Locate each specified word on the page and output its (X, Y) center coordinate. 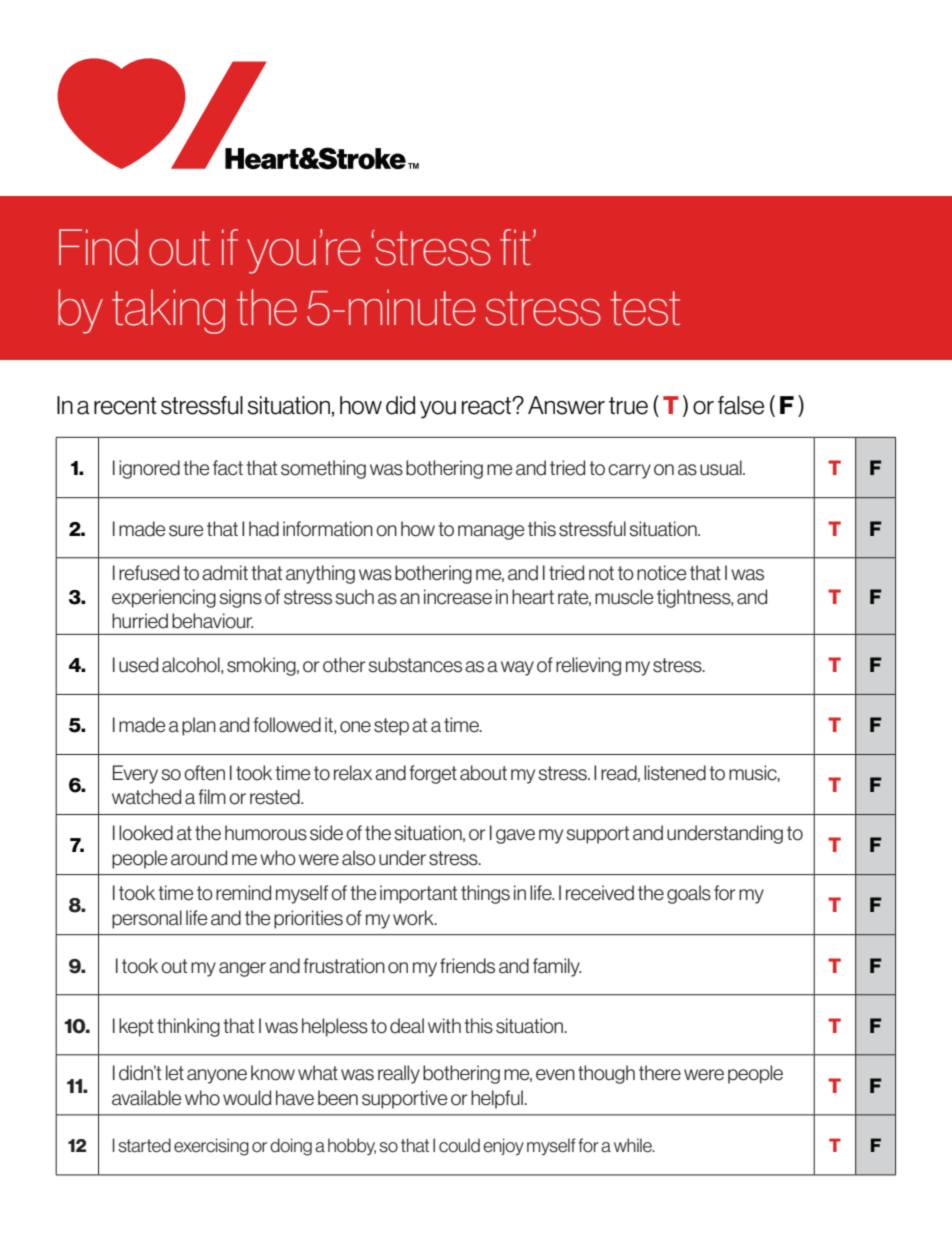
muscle (624, 597)
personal (147, 919)
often (204, 773)
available (146, 1098)
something (323, 469)
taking (168, 311)
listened (675, 773)
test (645, 308)
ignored (149, 469)
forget (433, 774)
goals (689, 894)
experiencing (164, 598)
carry (629, 471)
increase (458, 597)
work (414, 918)
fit (515, 247)
